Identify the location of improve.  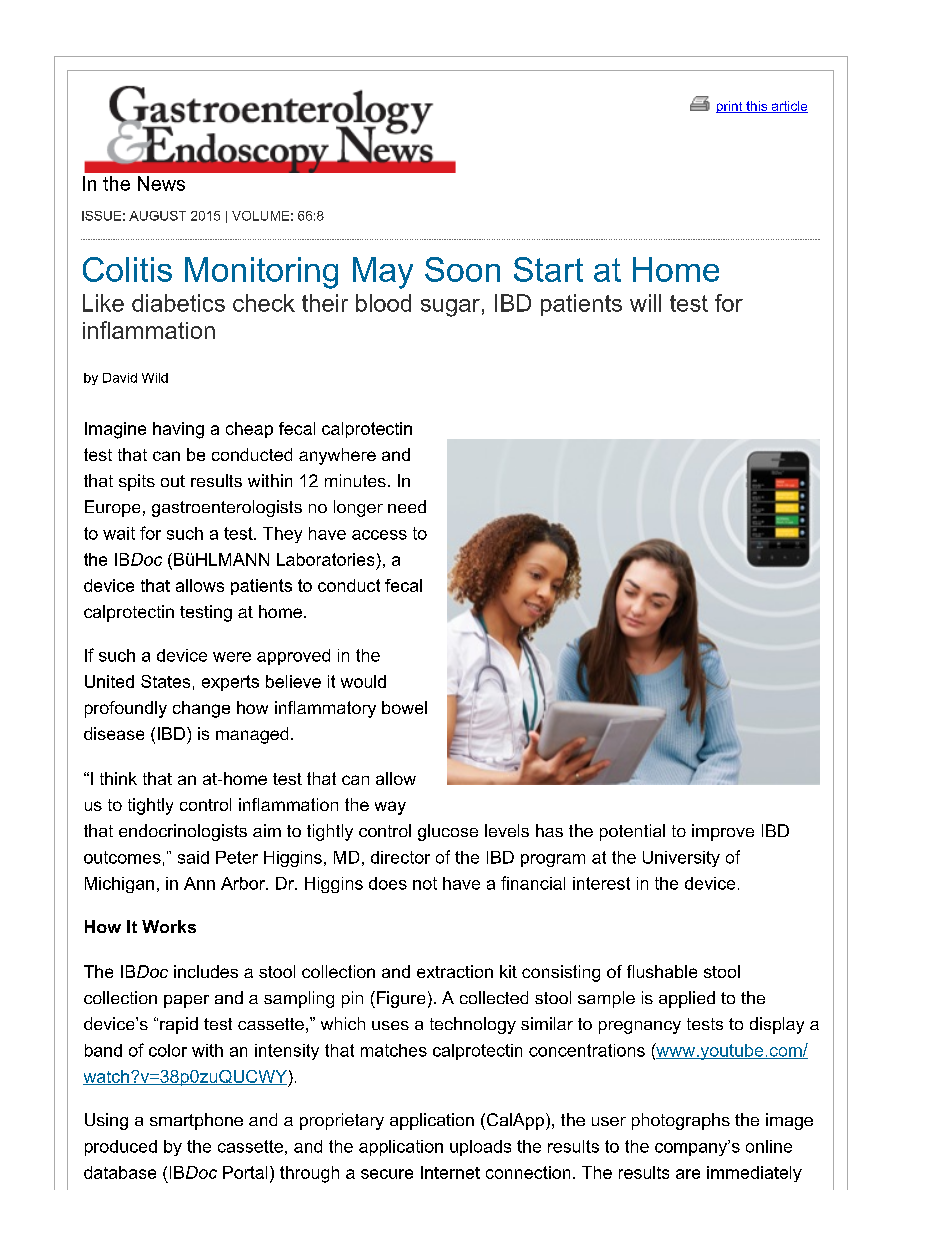
(723, 832).
